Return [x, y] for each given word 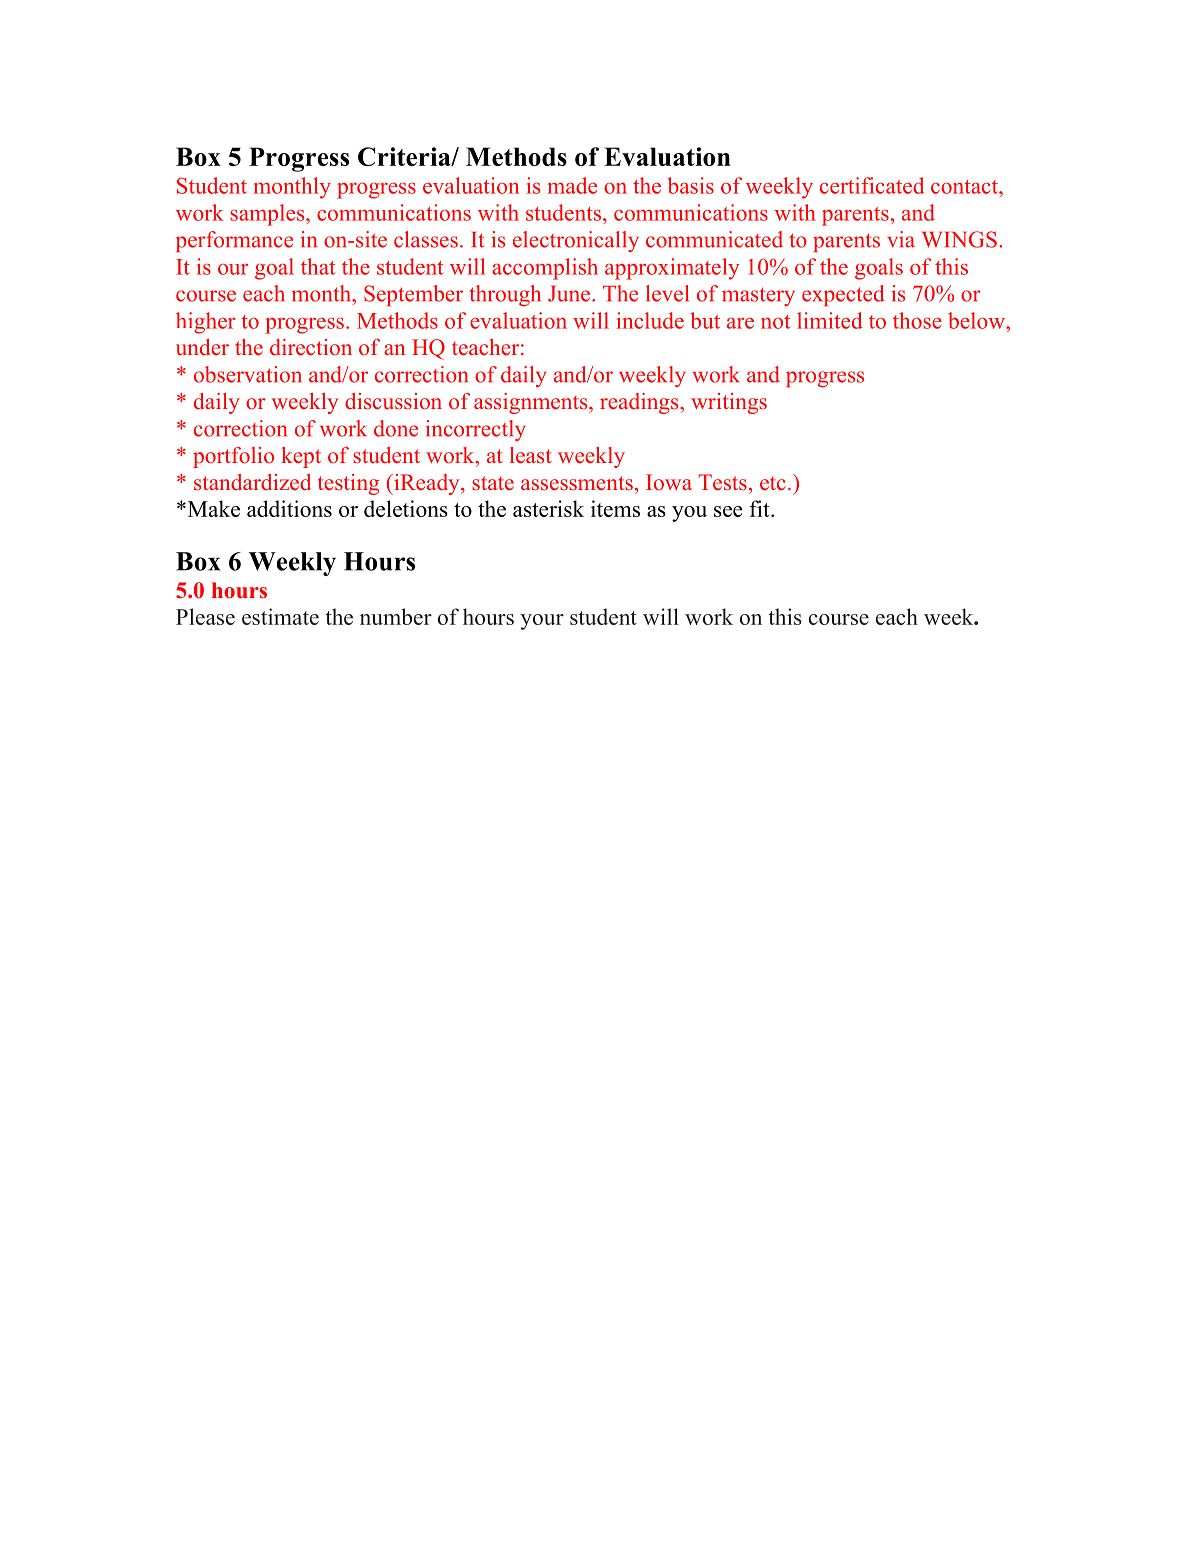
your [542, 622]
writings [729, 403]
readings [640, 403]
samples [268, 215]
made [572, 185]
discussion [393, 401]
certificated [872, 185]
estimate [280, 616]
